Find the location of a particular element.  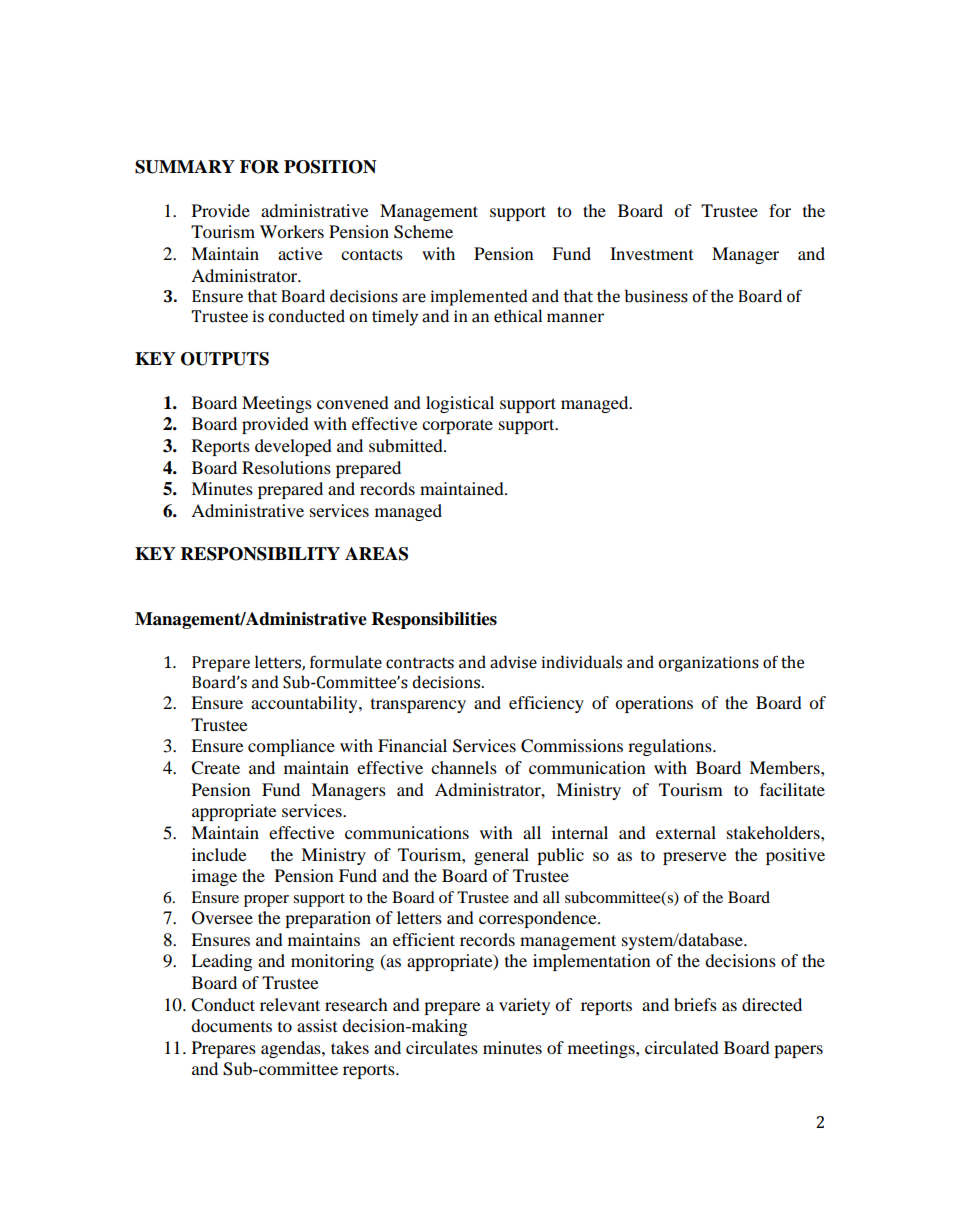

documents is located at coordinates (231, 1025).
